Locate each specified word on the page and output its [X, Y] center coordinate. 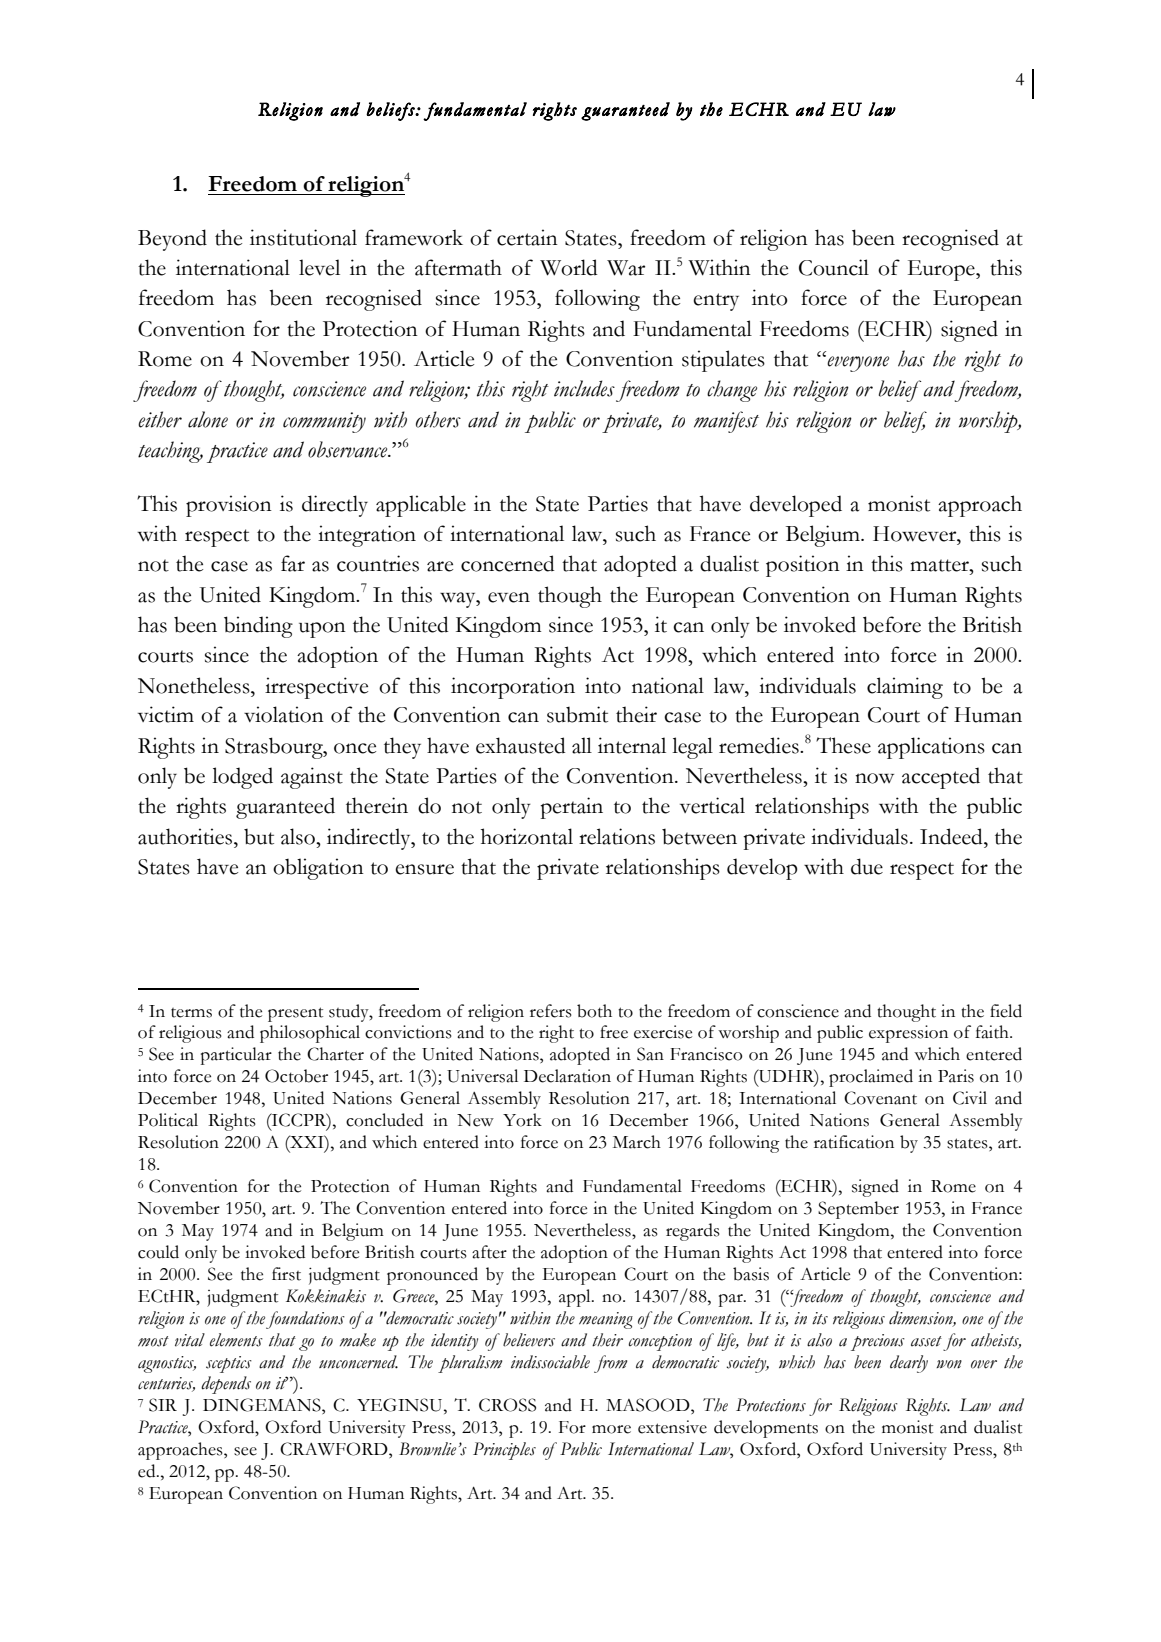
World [569, 267]
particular [236, 1056]
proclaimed [871, 1078]
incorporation [513, 688]
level [319, 267]
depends [226, 1385]
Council [834, 267]
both [594, 1011]
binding [258, 627]
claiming [905, 688]
